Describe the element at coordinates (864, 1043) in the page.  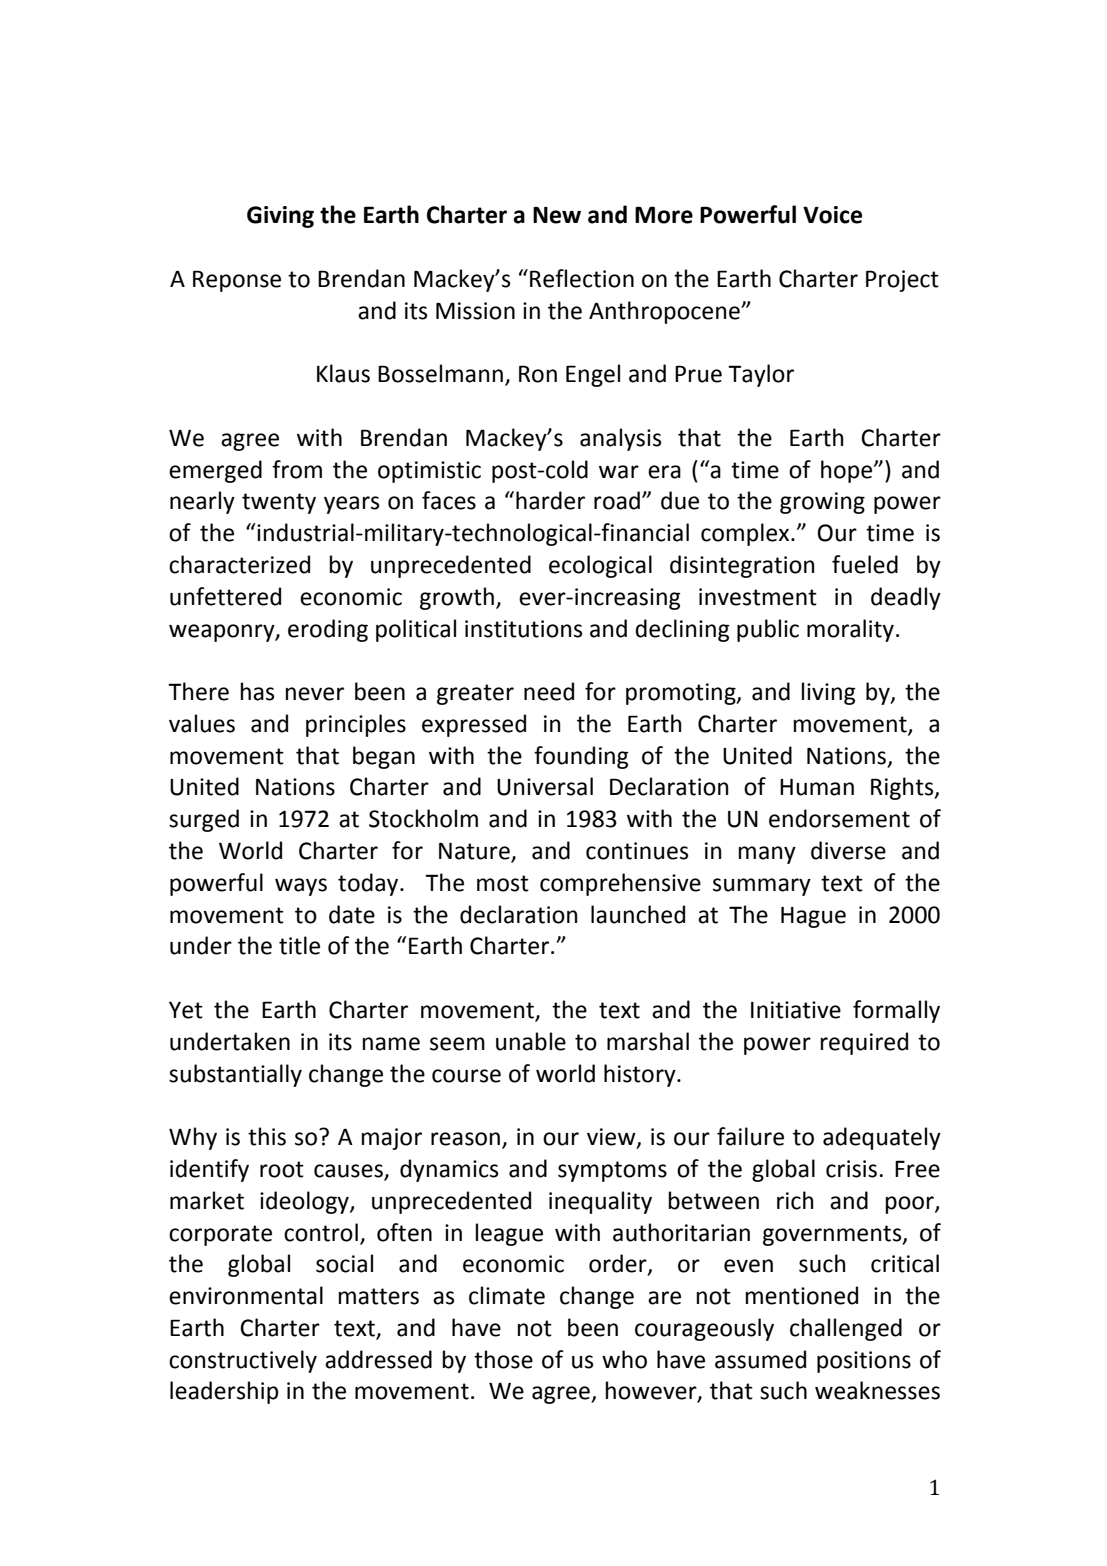
I see `required` at that location.
